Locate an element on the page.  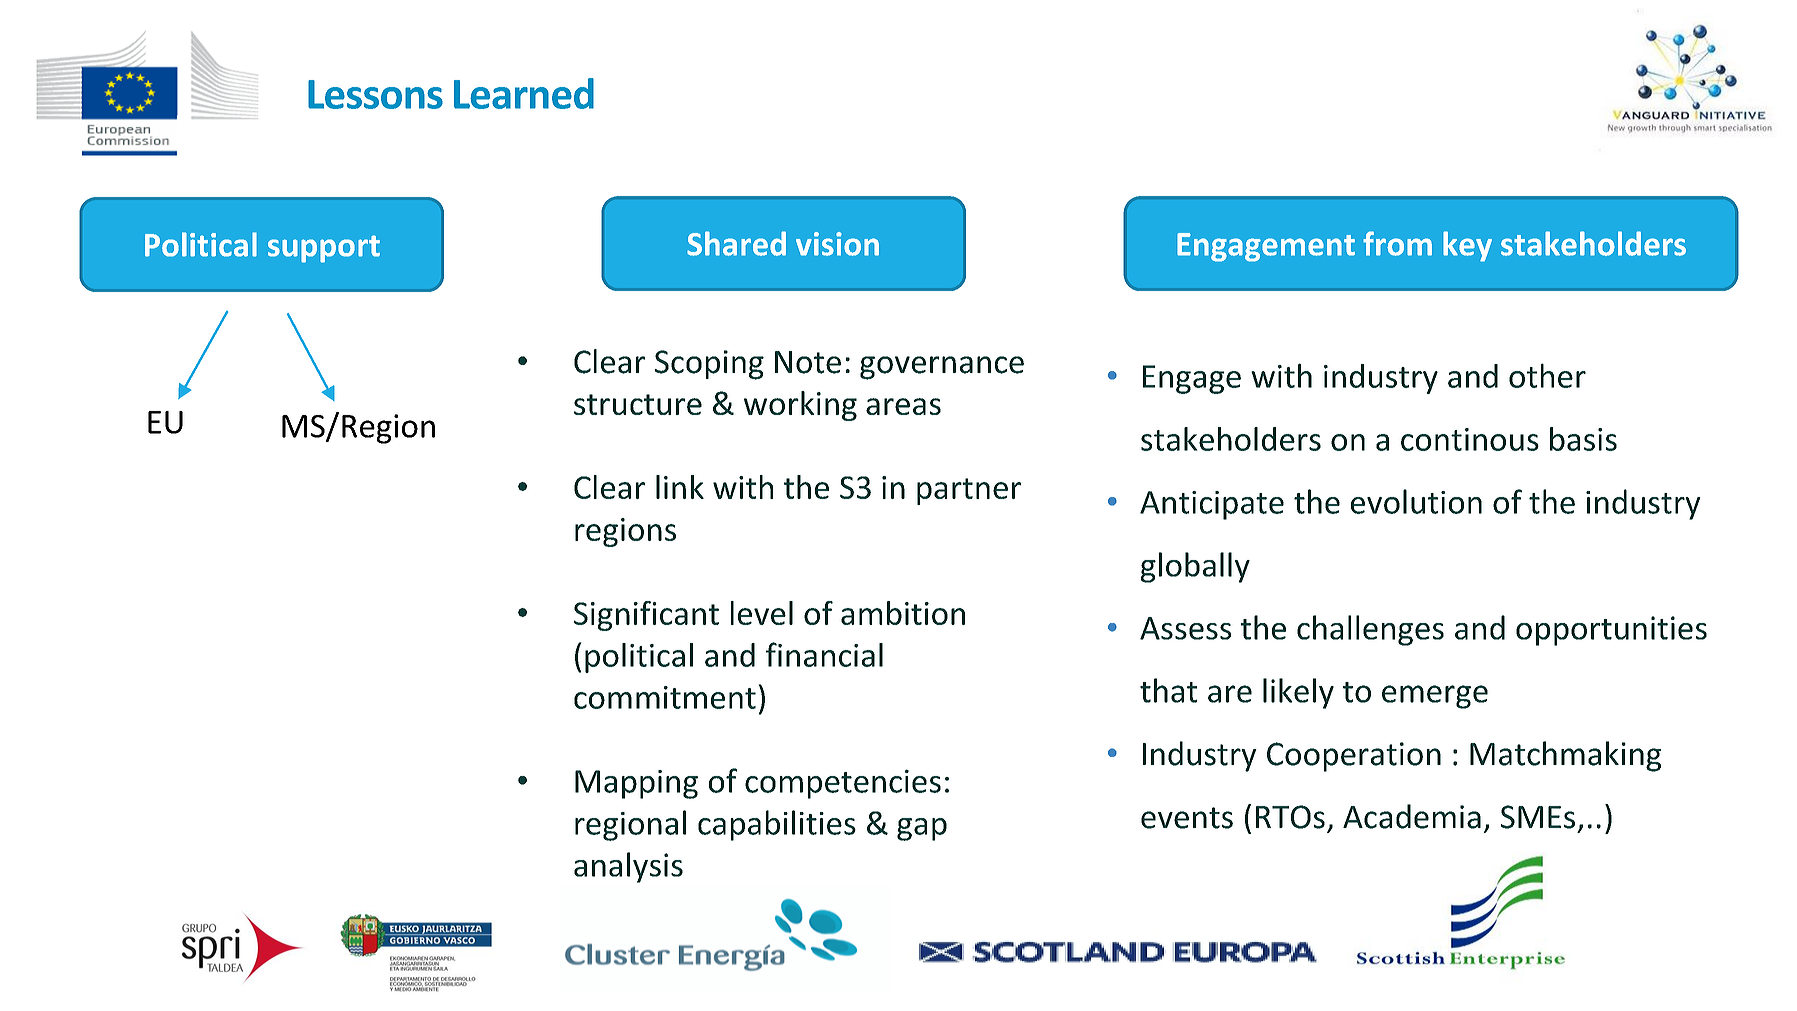
vision is located at coordinates (837, 244).
